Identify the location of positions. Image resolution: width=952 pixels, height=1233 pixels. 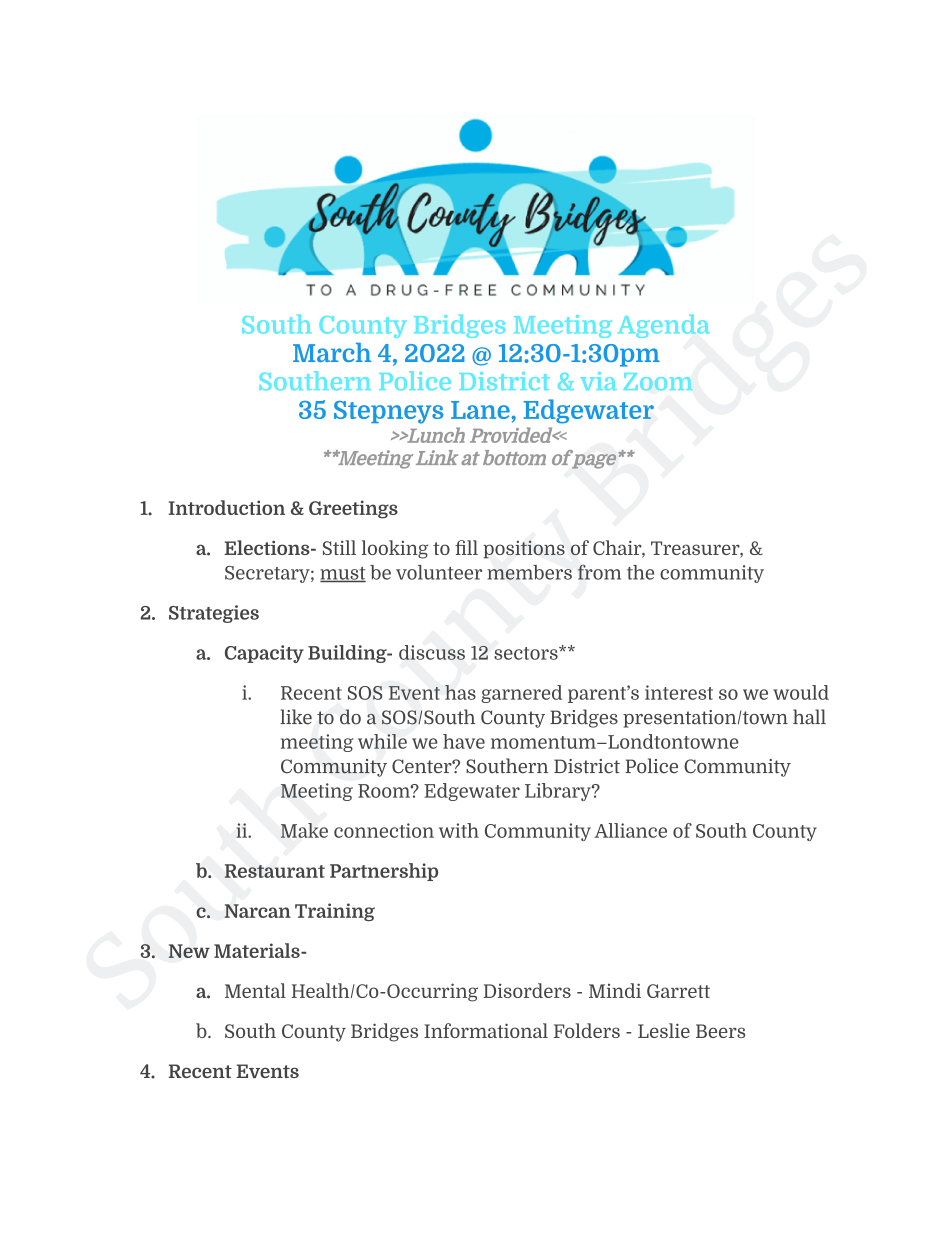
(524, 549).
